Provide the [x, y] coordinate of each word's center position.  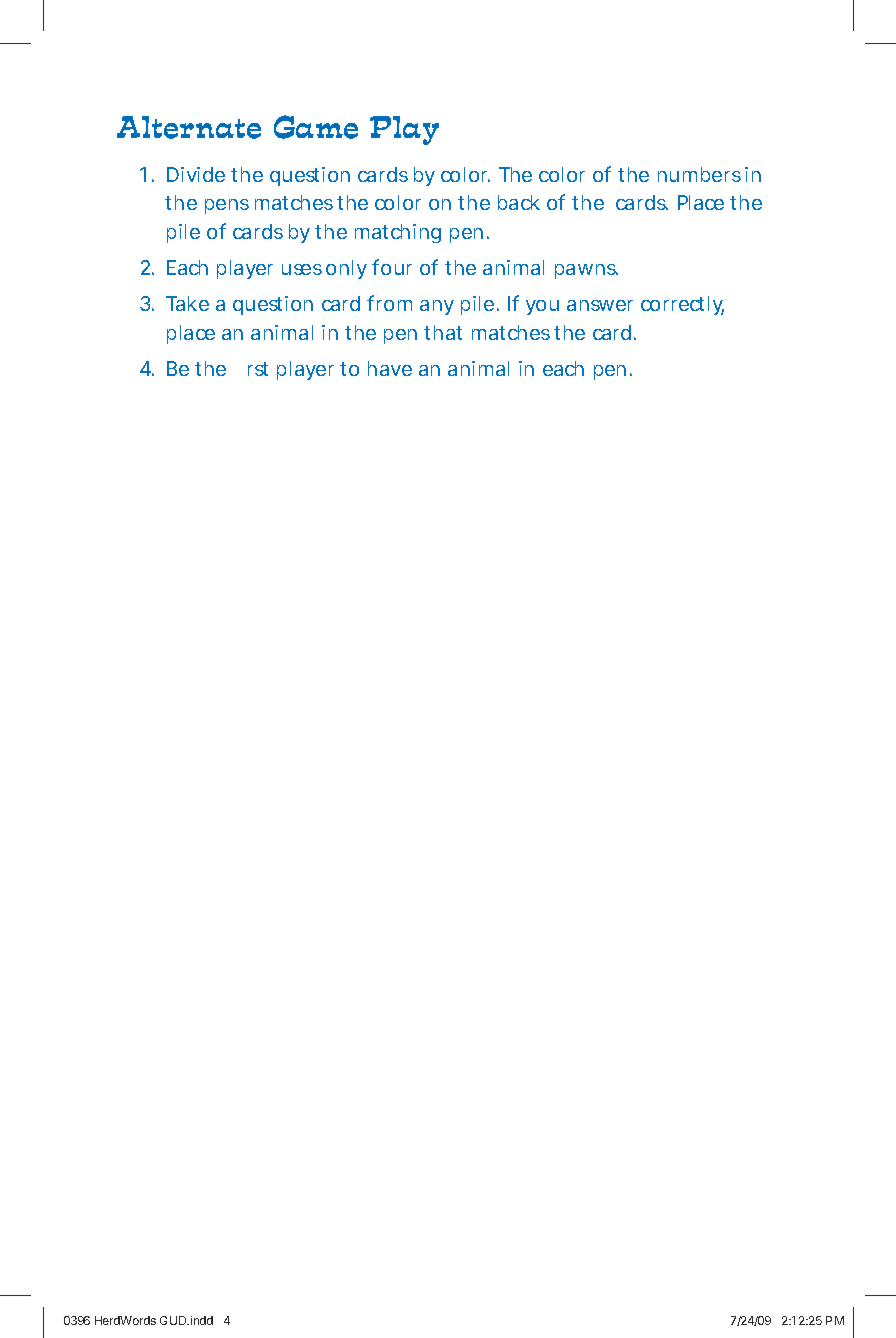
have [390, 368]
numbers [699, 174]
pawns [586, 271]
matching [398, 233]
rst [258, 369]
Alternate [189, 127]
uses [302, 269]
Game [316, 127]
